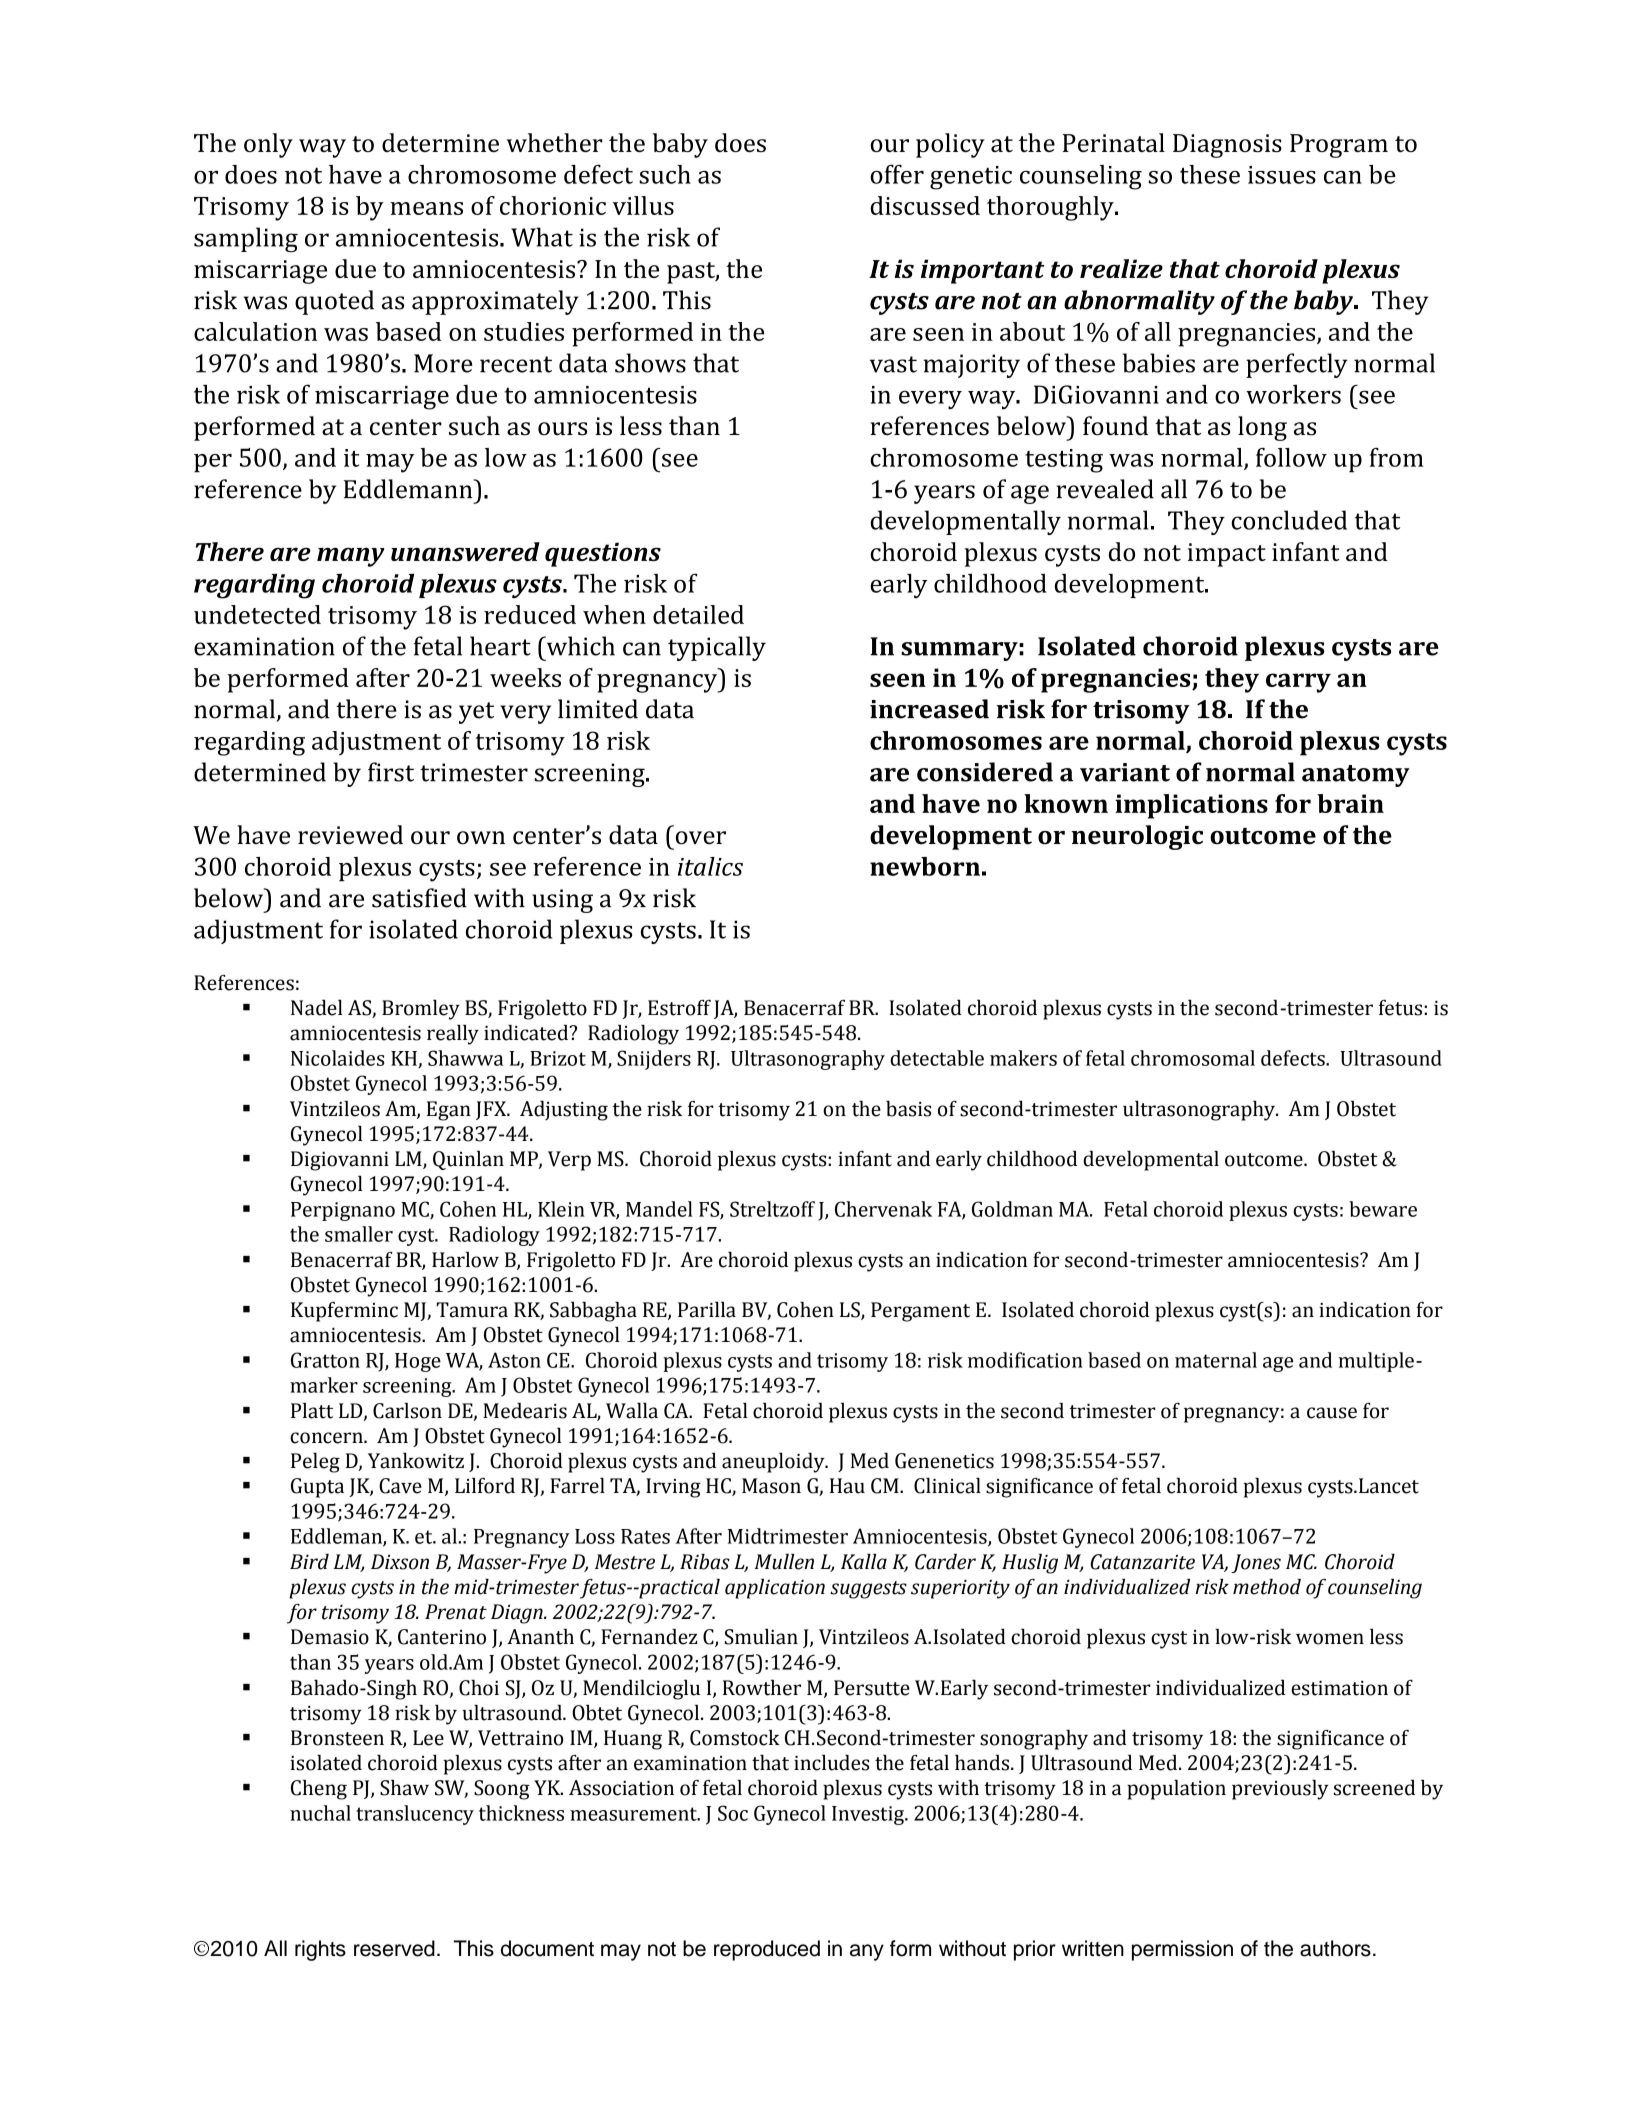 The width and height of the image is (1642, 2125). What do you see at coordinates (1191, 806) in the image?
I see `implications` at bounding box center [1191, 806].
